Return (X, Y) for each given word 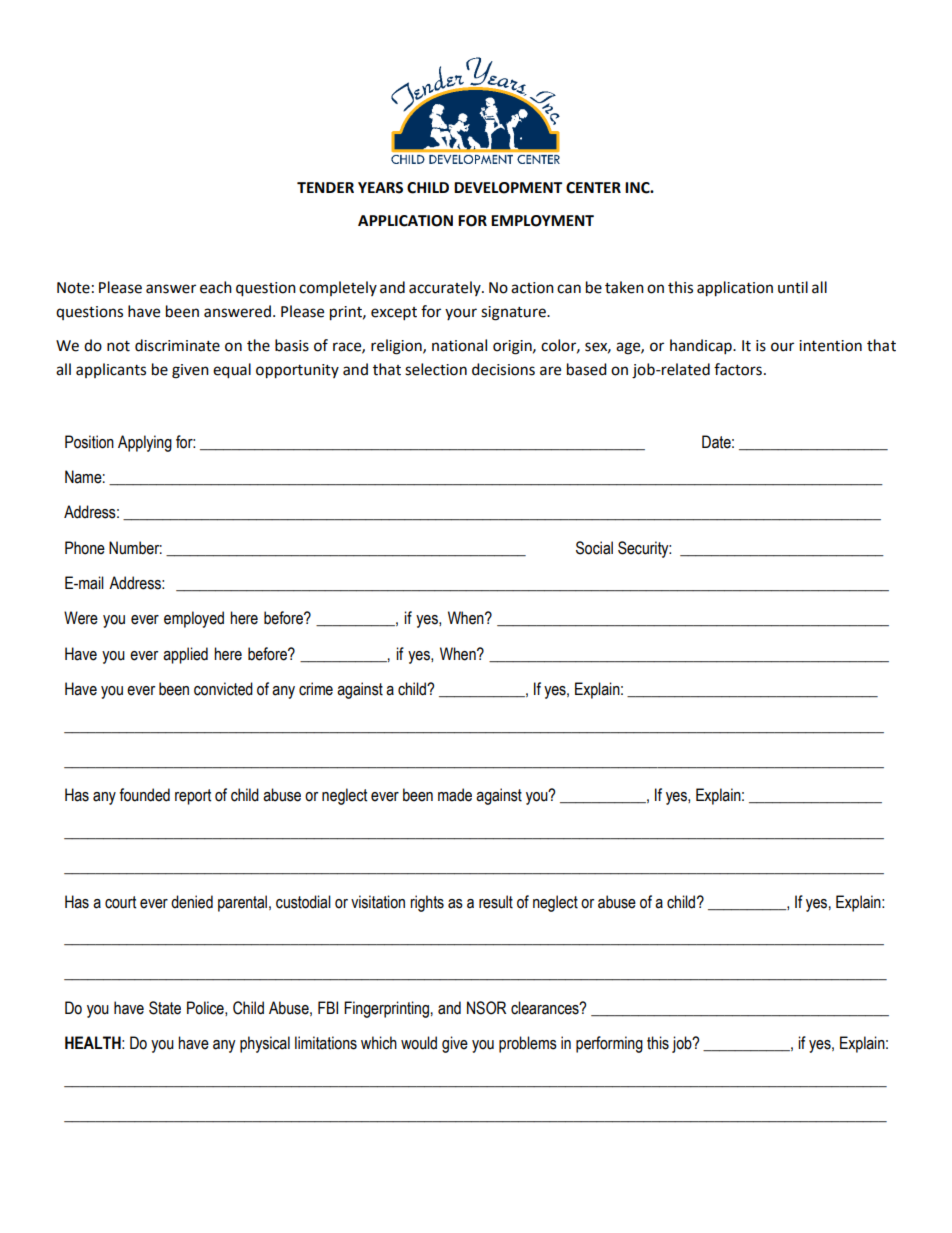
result (496, 902)
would (419, 1043)
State (165, 1008)
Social (594, 548)
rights (427, 903)
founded (144, 795)
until (793, 287)
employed (194, 619)
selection (436, 369)
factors (738, 369)
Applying (145, 443)
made (455, 795)
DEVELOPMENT (508, 188)
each (216, 287)
